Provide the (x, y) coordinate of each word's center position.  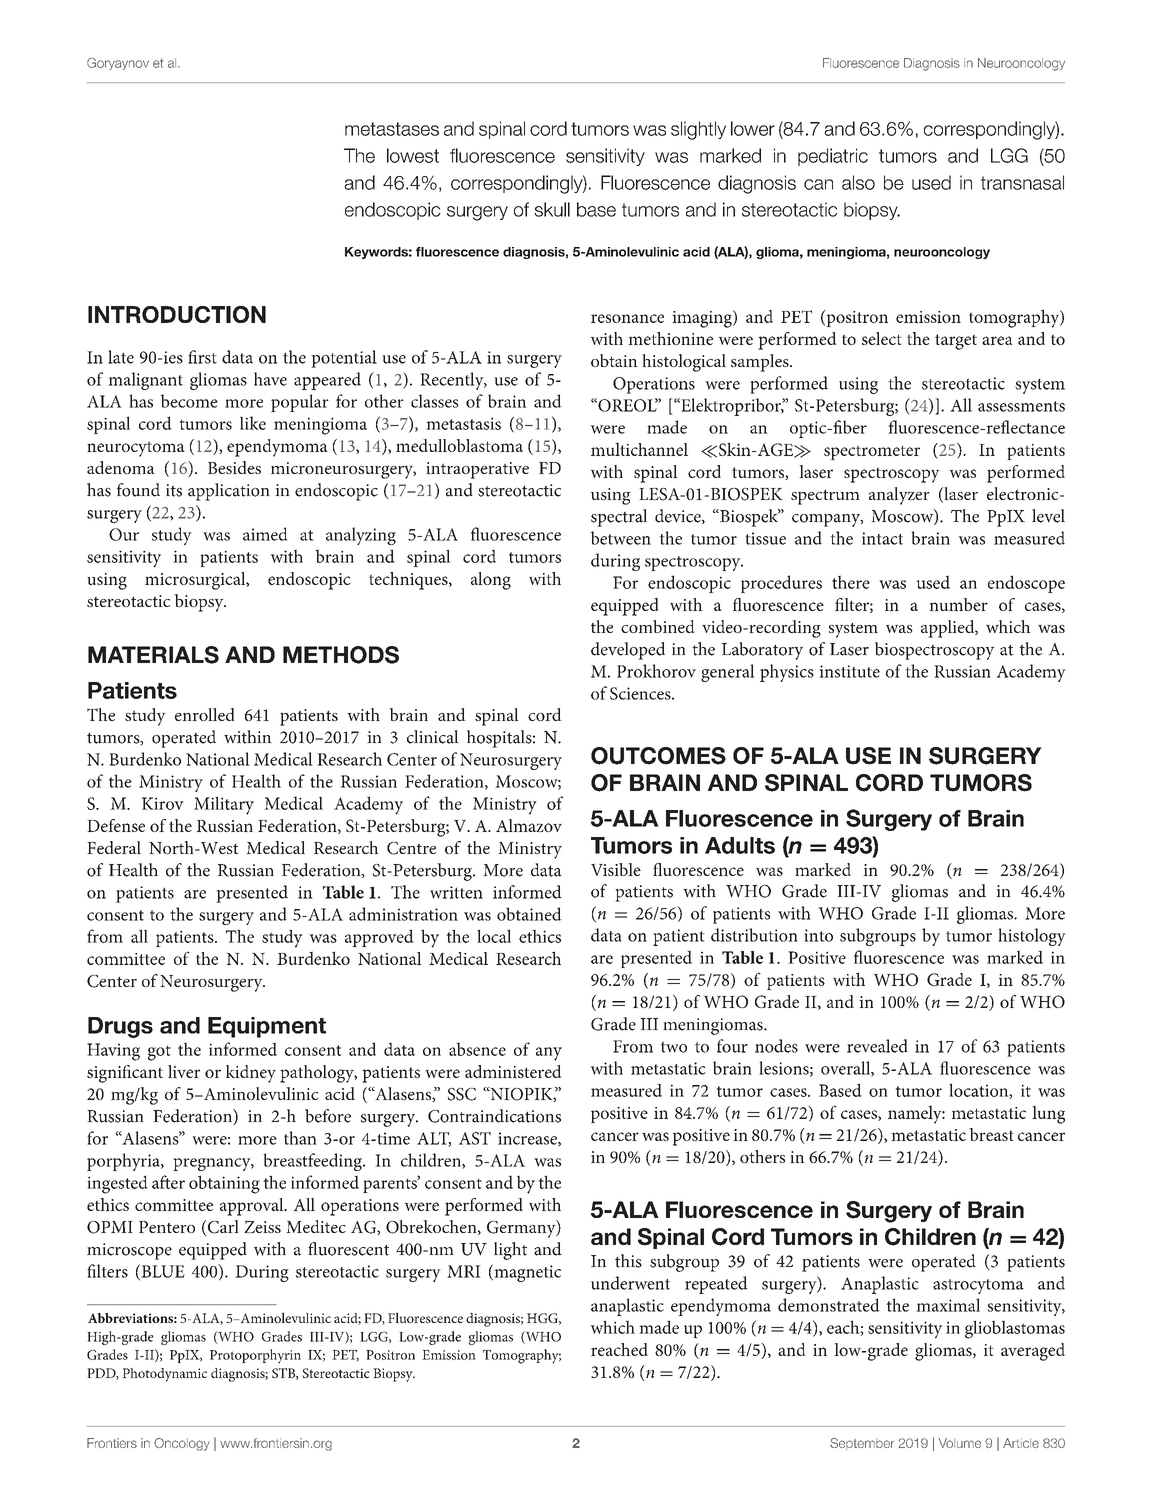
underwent (630, 1283)
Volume (960, 1443)
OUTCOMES (658, 756)
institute (849, 671)
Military (224, 805)
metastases (392, 129)
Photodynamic (164, 1375)
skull (552, 209)
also (858, 182)
